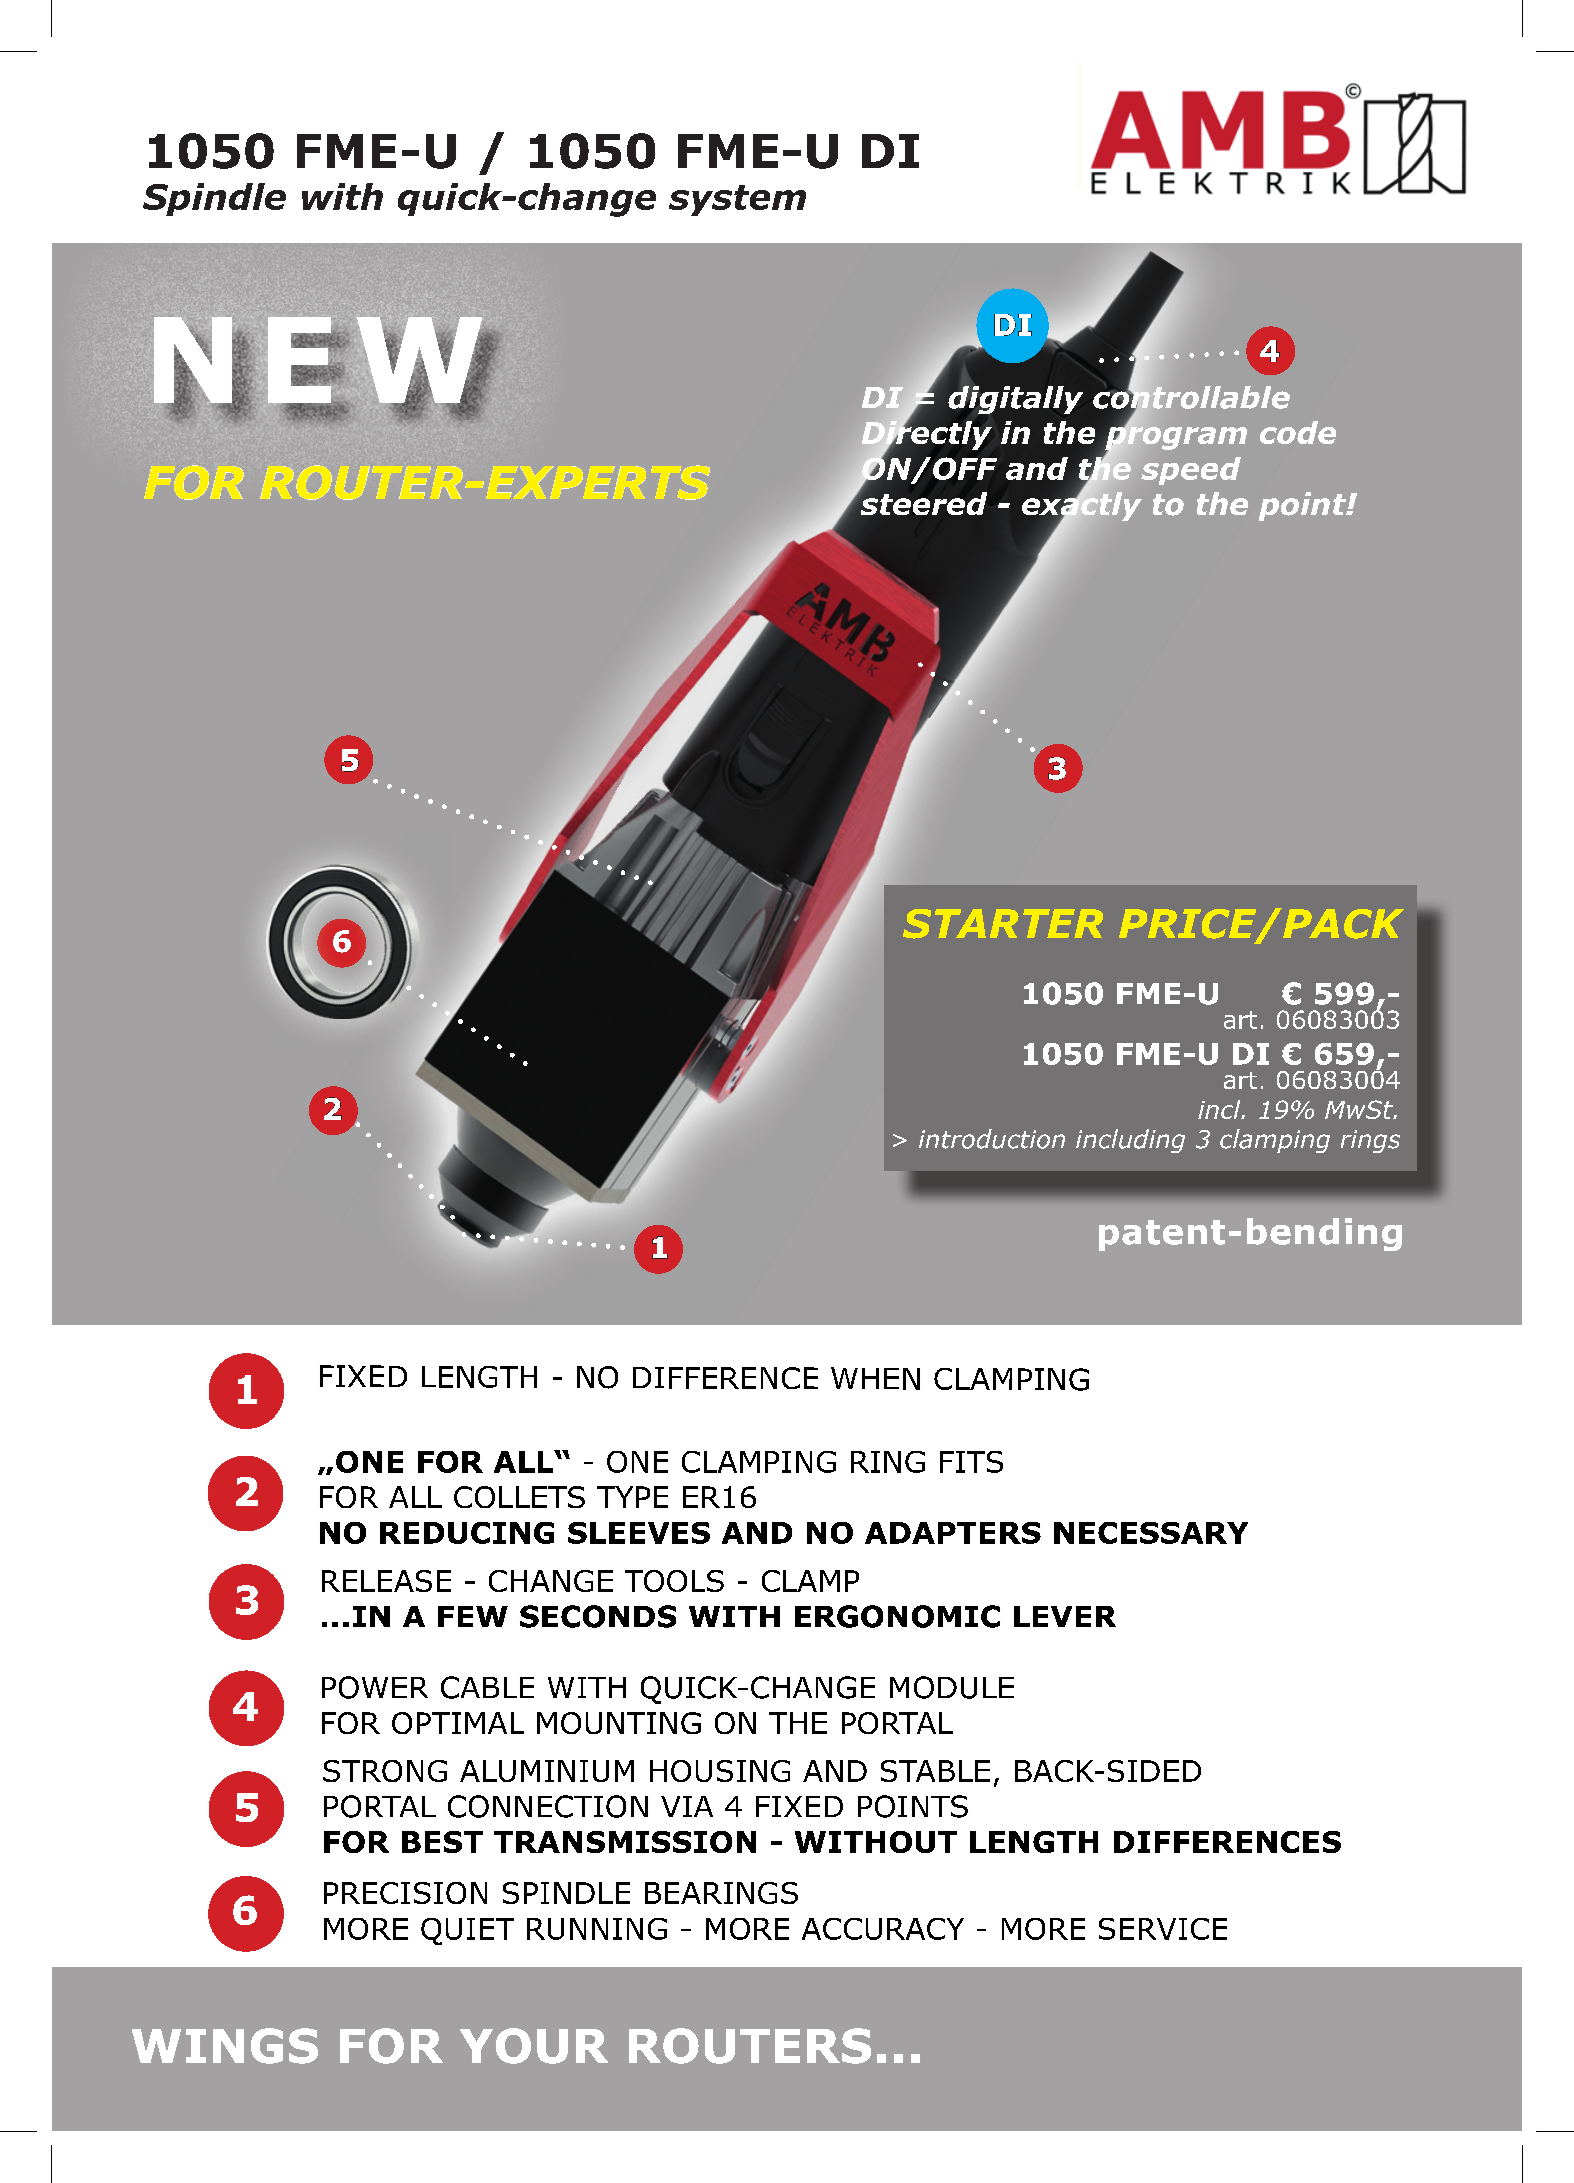 The image size is (1574, 2183). What do you see at coordinates (1298, 432) in the screenshot?
I see `code` at bounding box center [1298, 432].
